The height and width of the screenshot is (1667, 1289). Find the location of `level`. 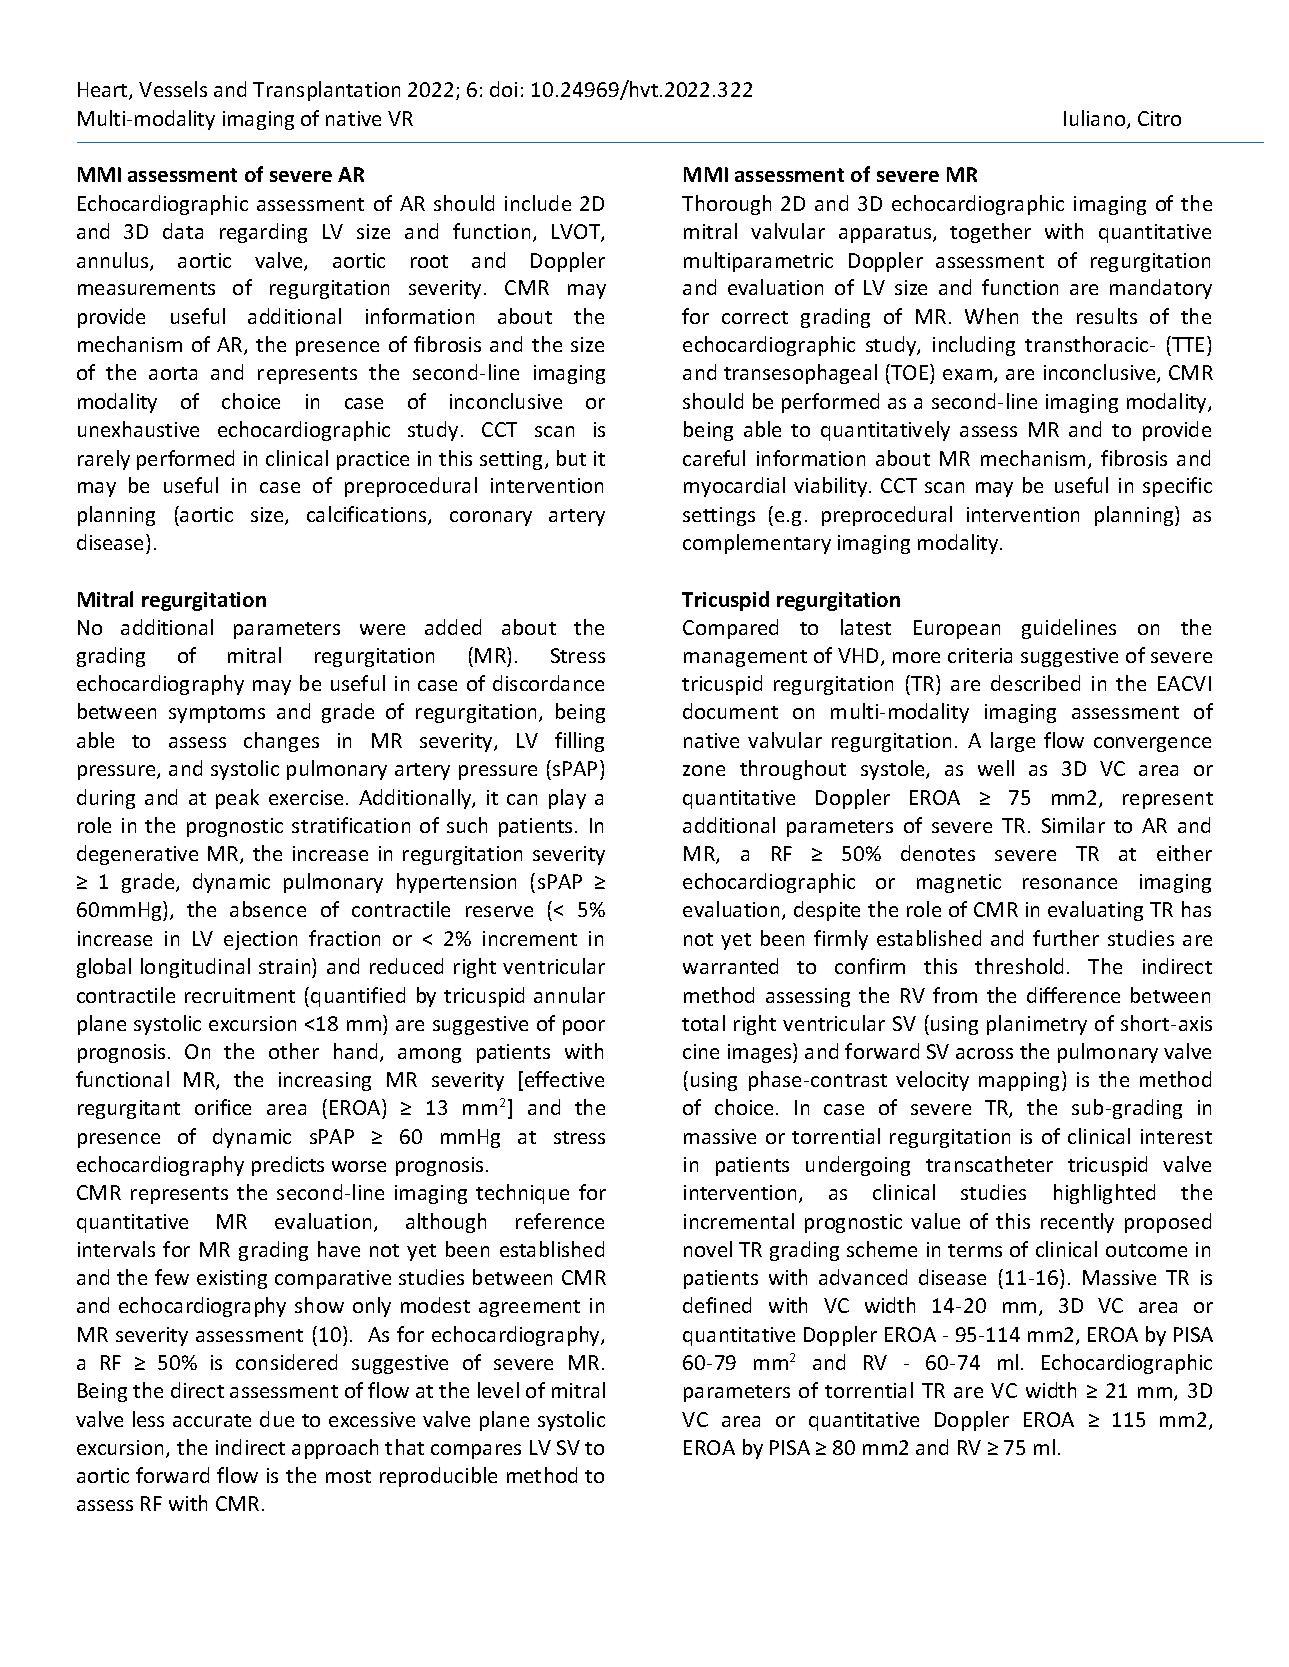

level is located at coordinates (498, 1390).
